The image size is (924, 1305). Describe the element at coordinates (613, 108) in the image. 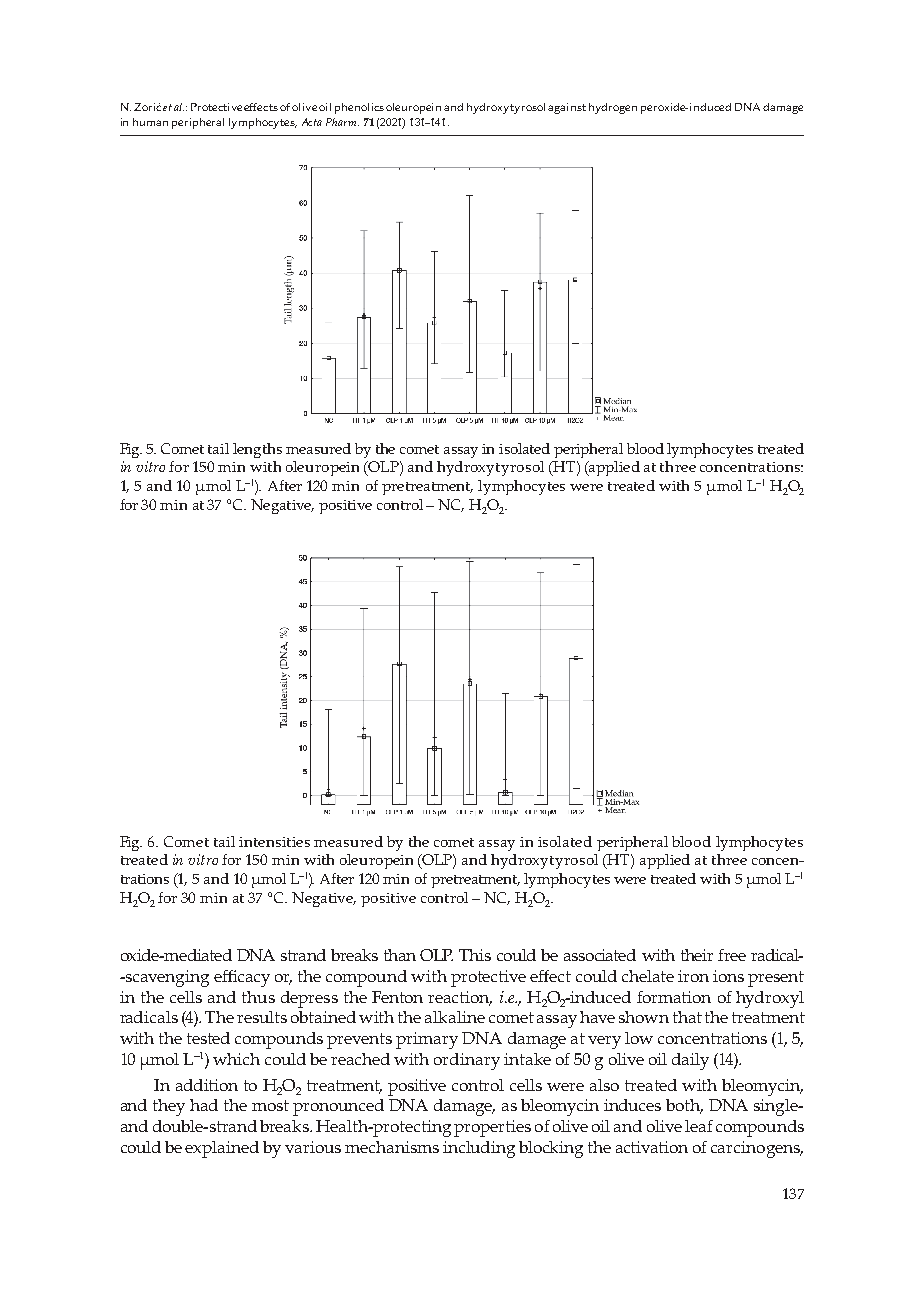

I see `hydrogen` at that location.
